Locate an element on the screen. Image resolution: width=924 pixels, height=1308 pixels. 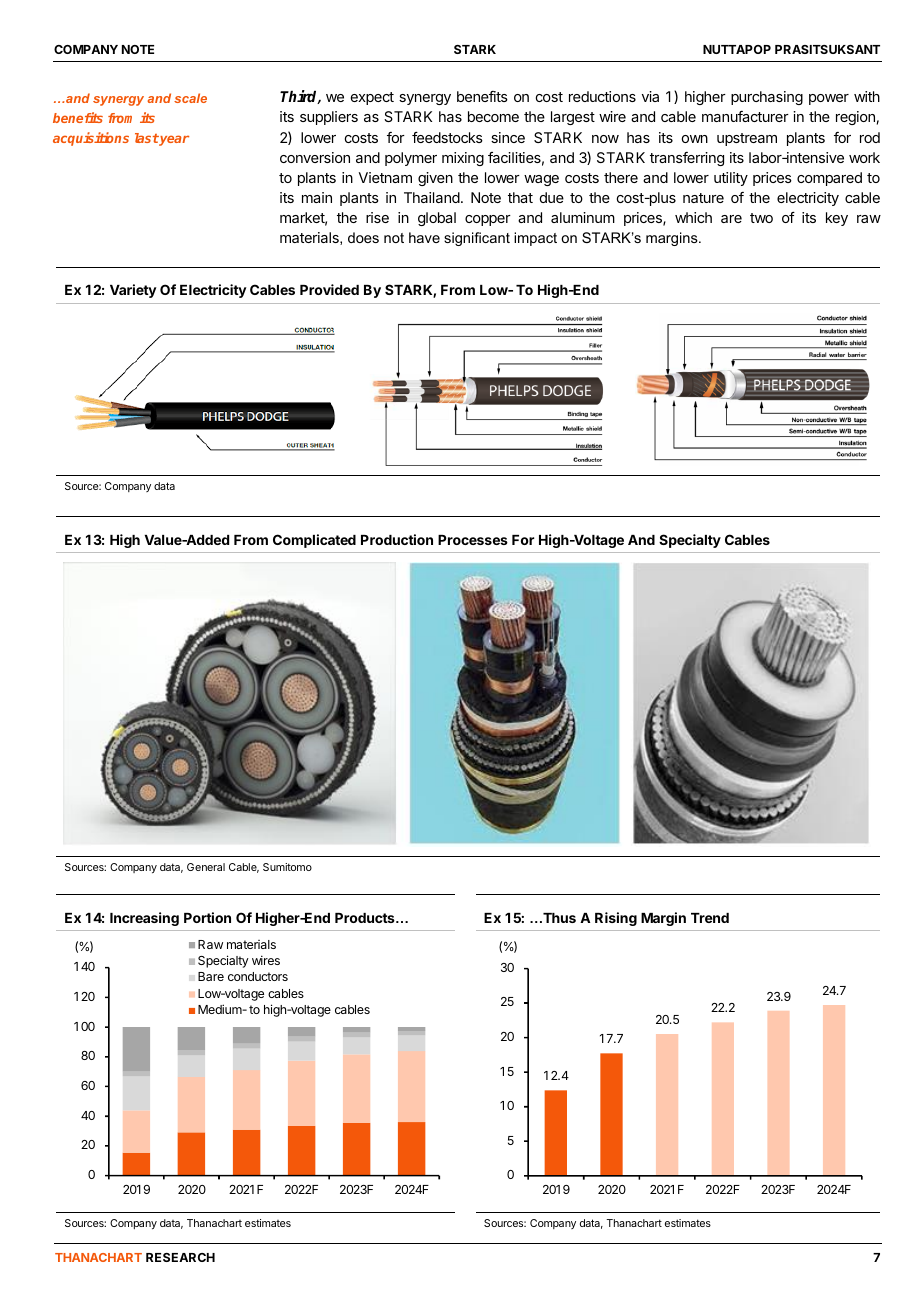
conductors is located at coordinates (258, 976).
